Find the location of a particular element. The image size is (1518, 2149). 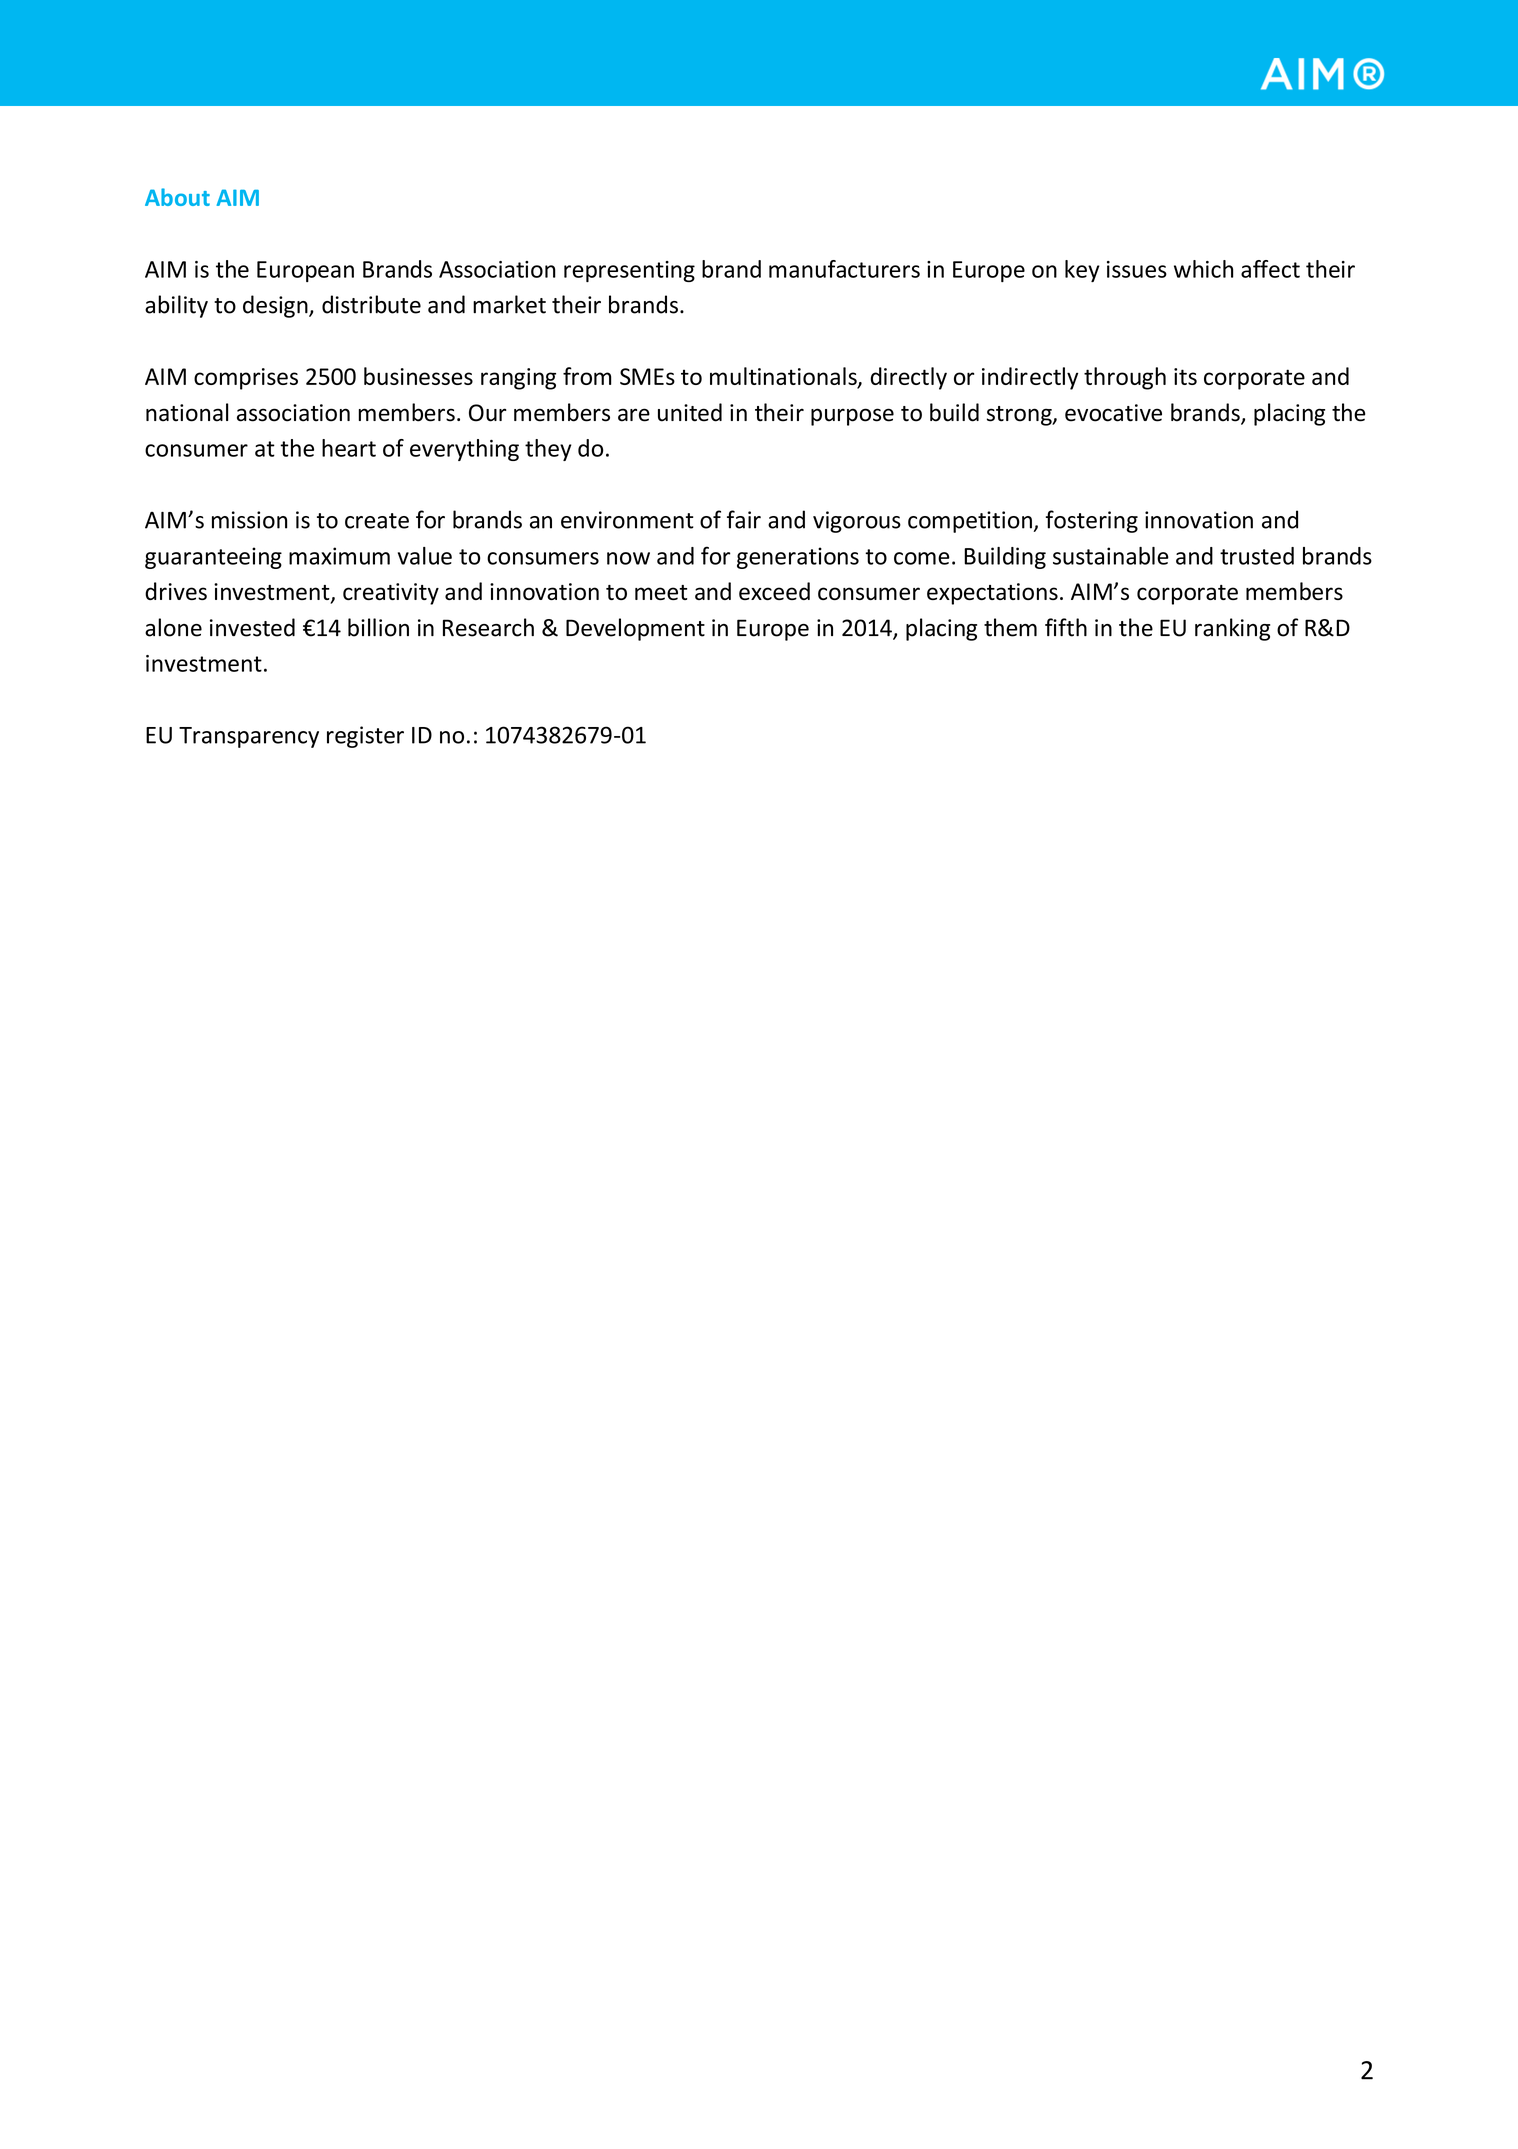

About is located at coordinates (177, 197).
